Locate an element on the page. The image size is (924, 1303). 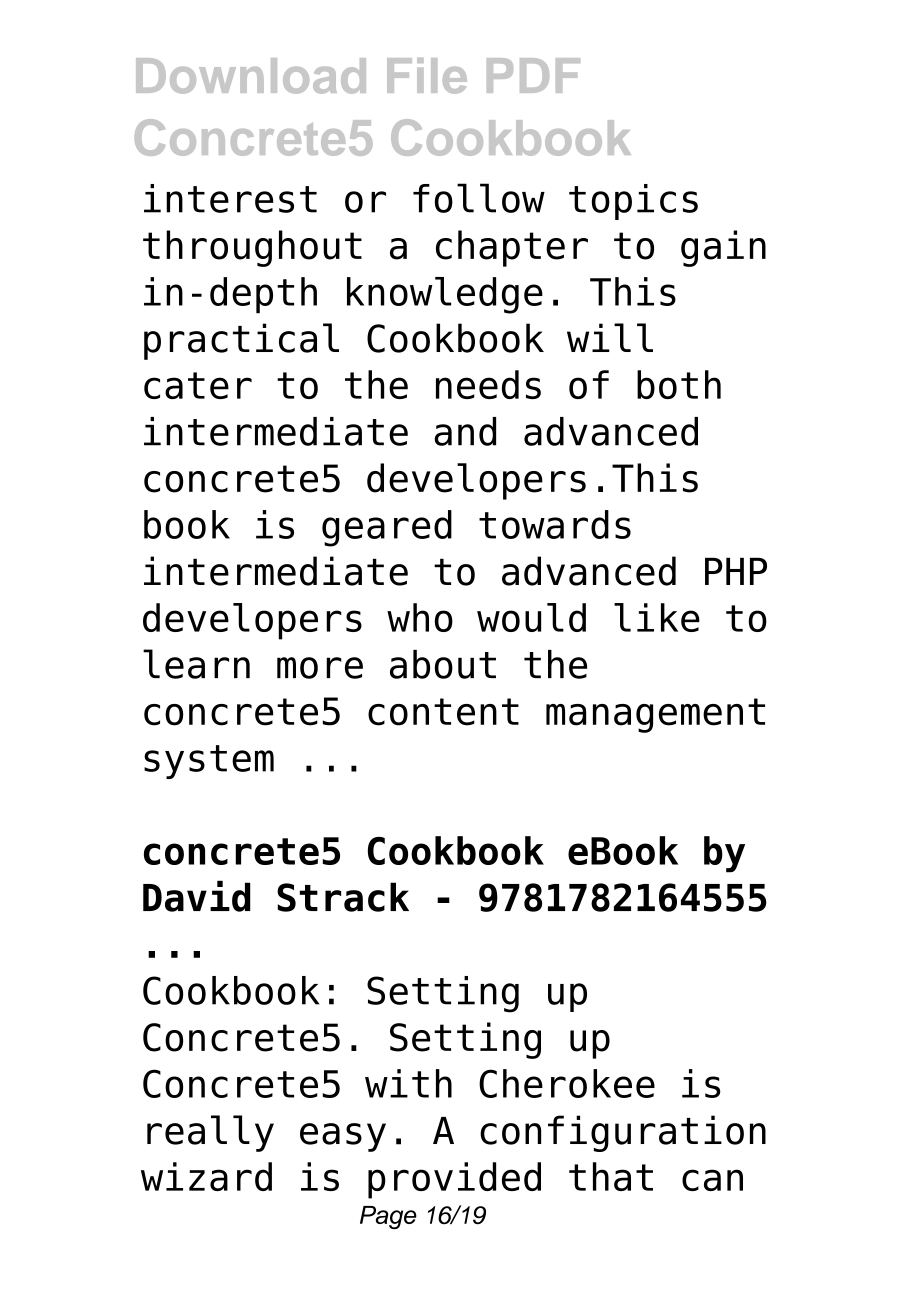
File is located at coordinates (427, 76).
